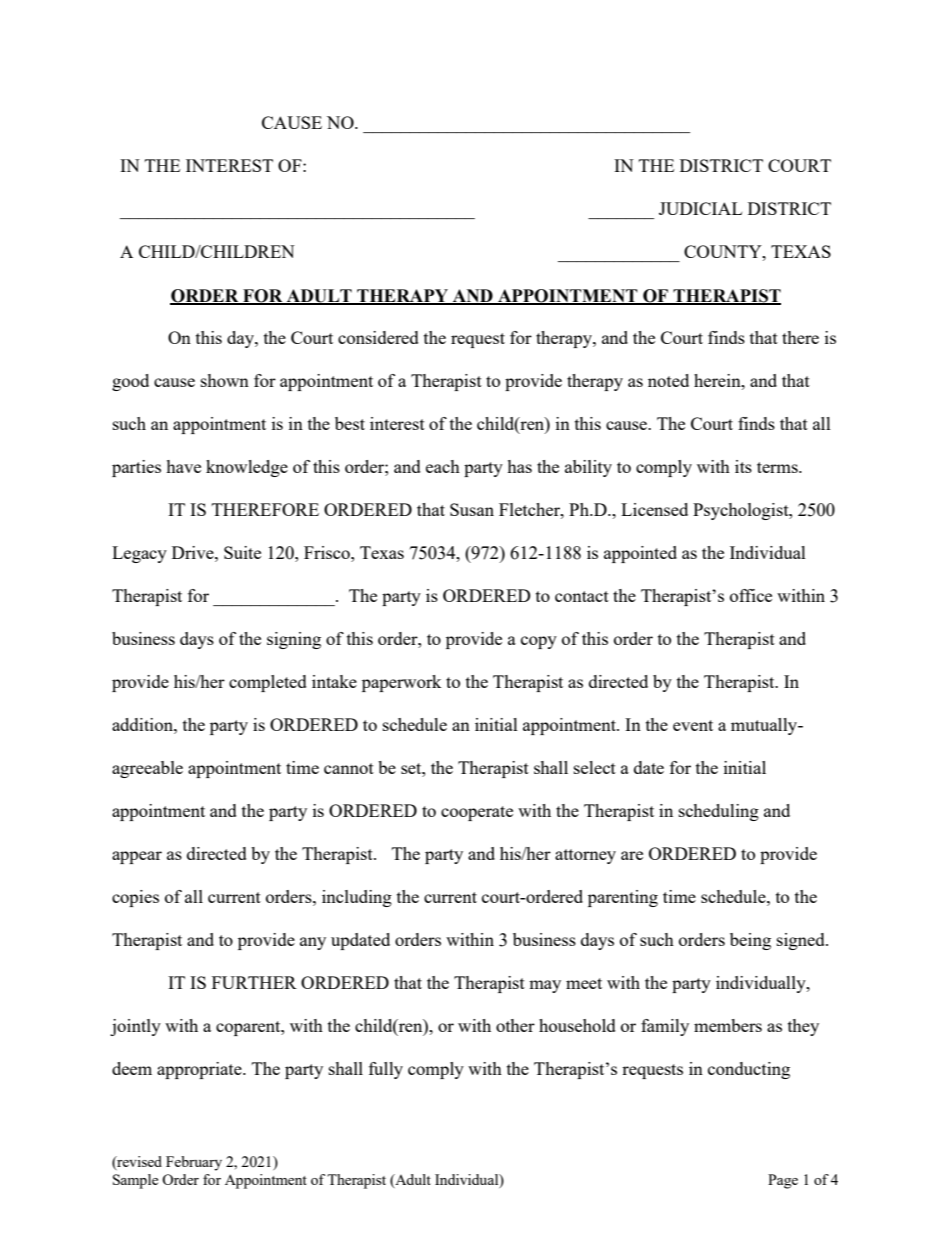 The image size is (952, 1233). I want to click on scheduling, so click(719, 812).
